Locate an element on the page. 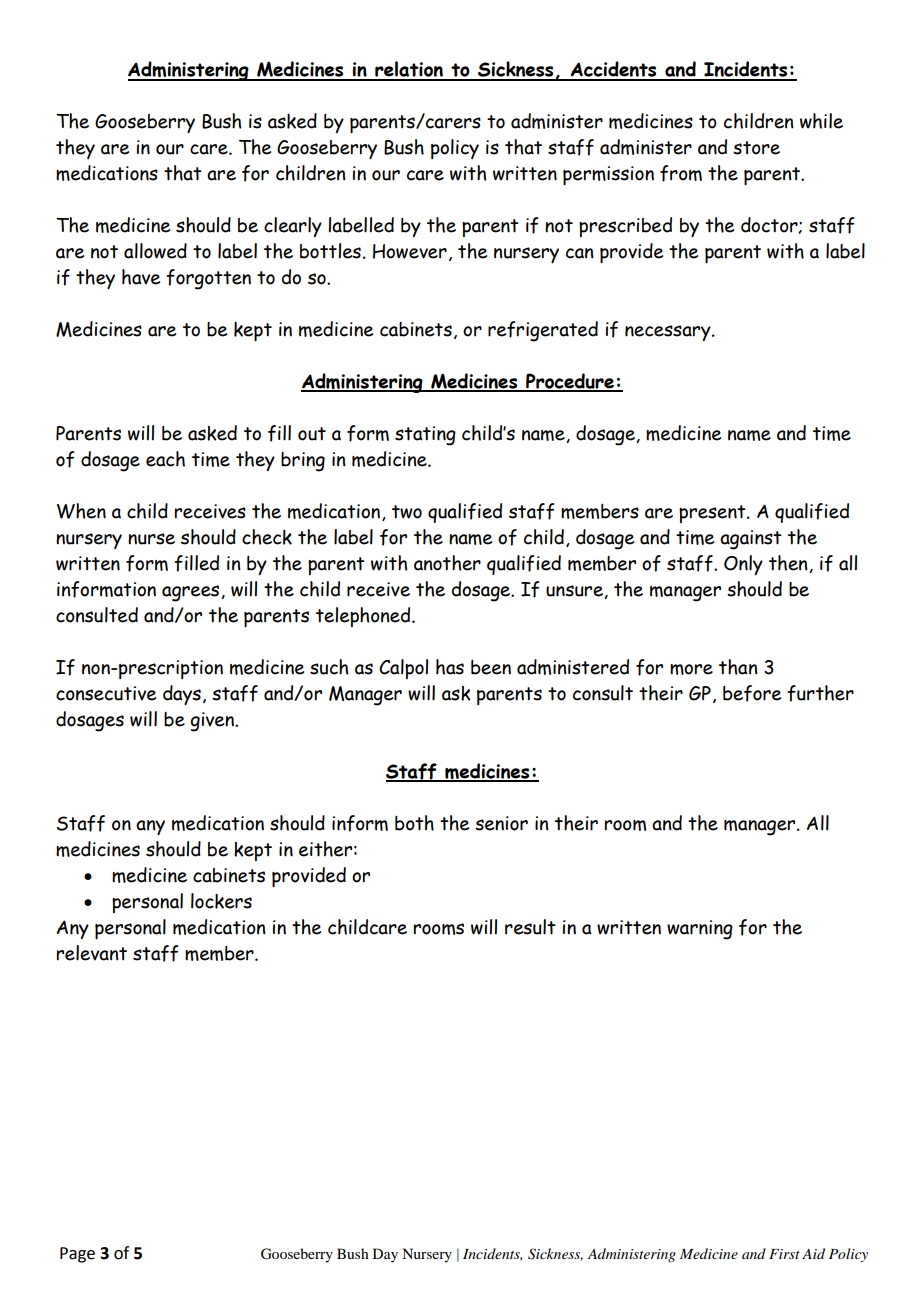 Image resolution: width=924 pixels, height=1308 pixels. Page is located at coordinates (77, 1255).
